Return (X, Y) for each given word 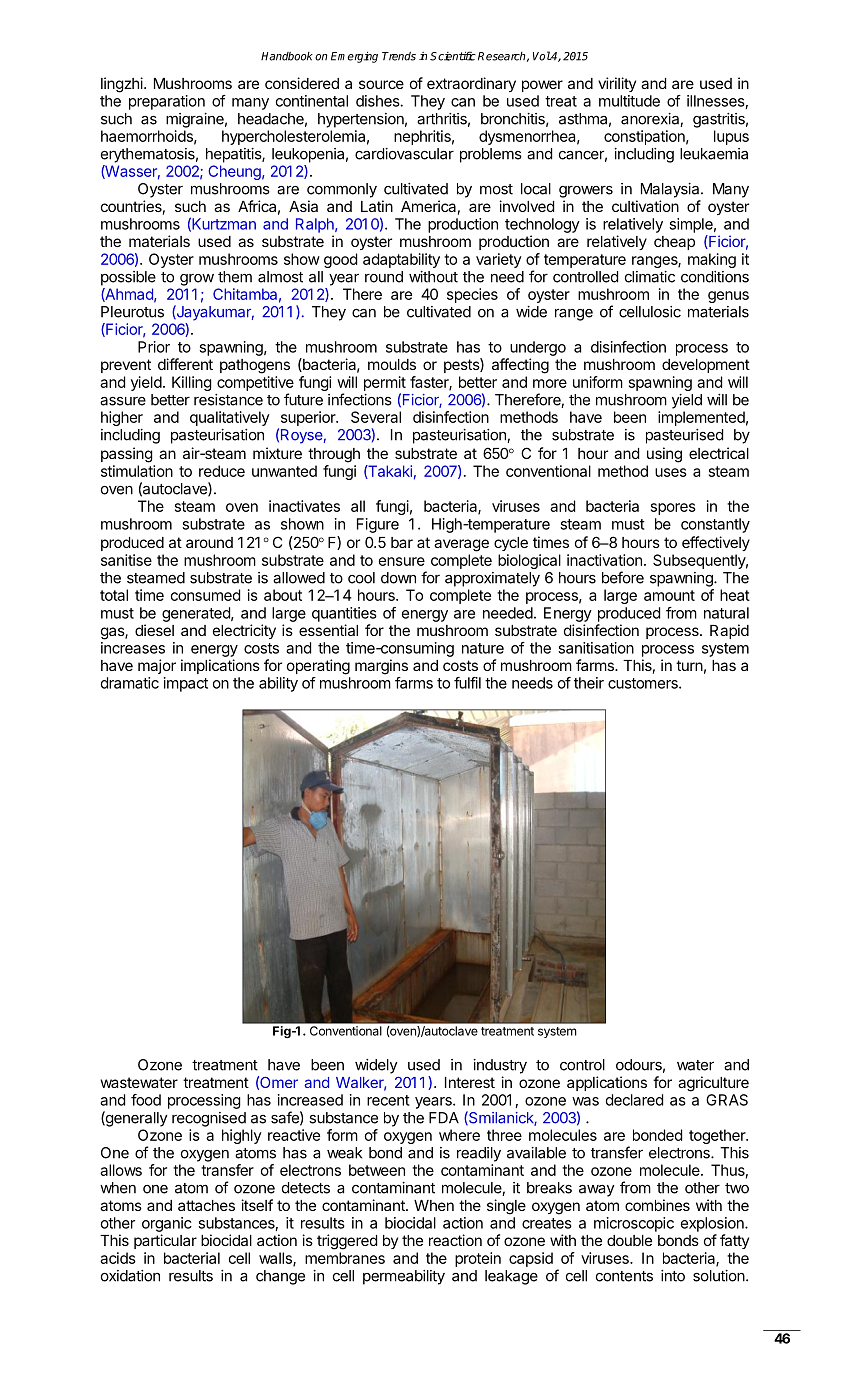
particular (165, 1241)
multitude (629, 101)
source (381, 84)
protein (478, 1259)
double (629, 1240)
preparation (167, 102)
